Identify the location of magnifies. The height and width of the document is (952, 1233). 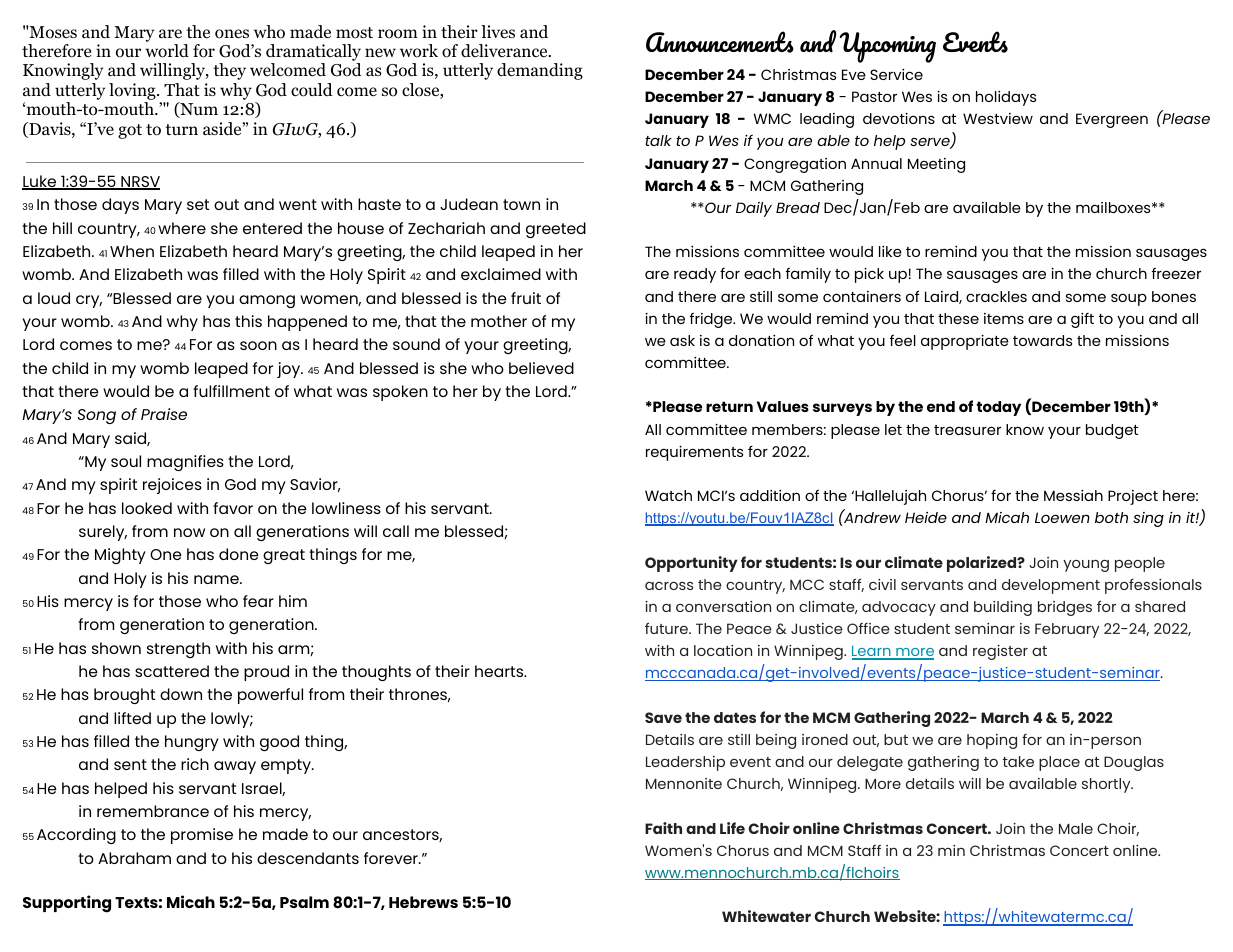
(185, 463).
